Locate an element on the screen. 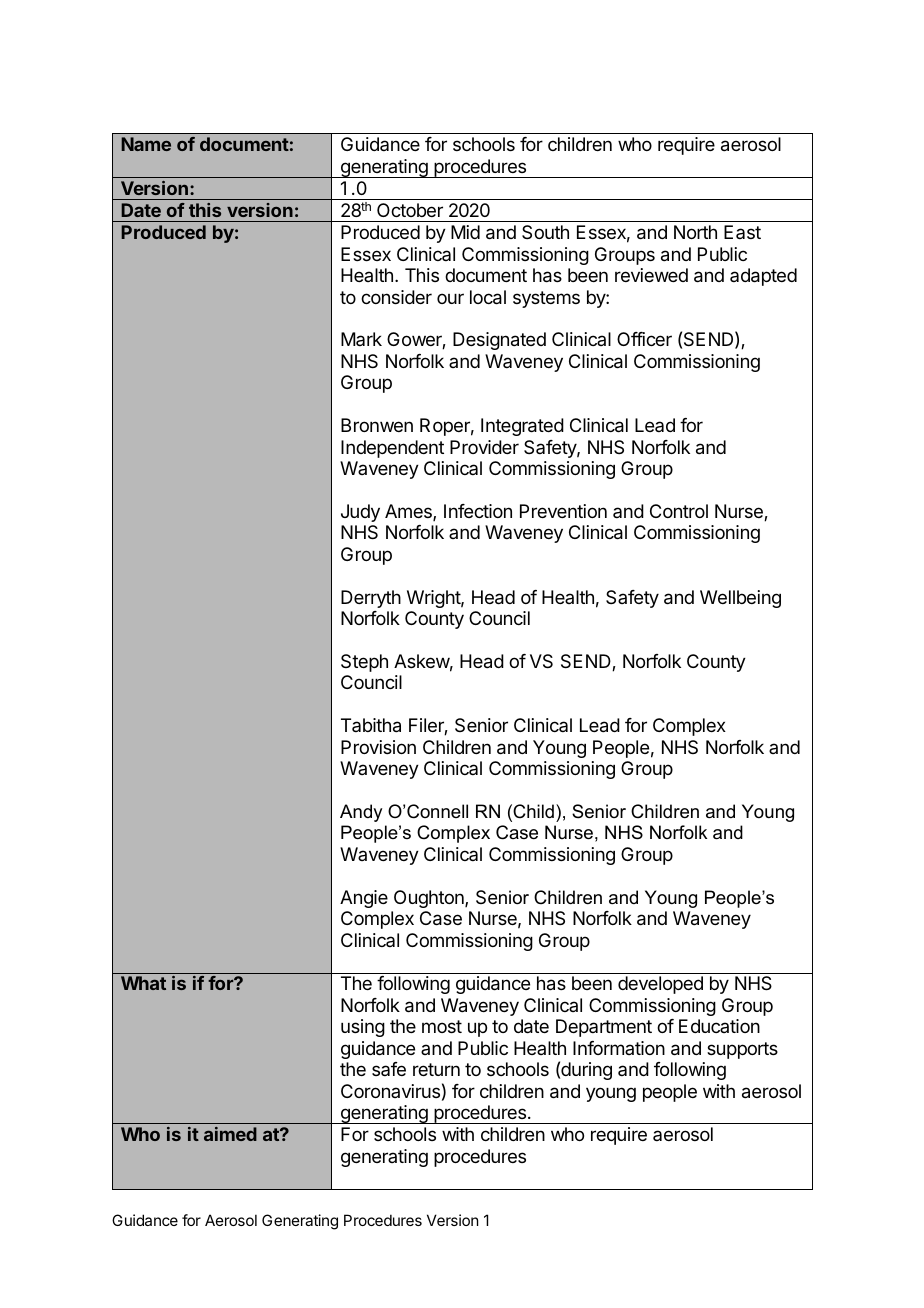 This screenshot has width=924, height=1308. Name is located at coordinates (146, 144).
